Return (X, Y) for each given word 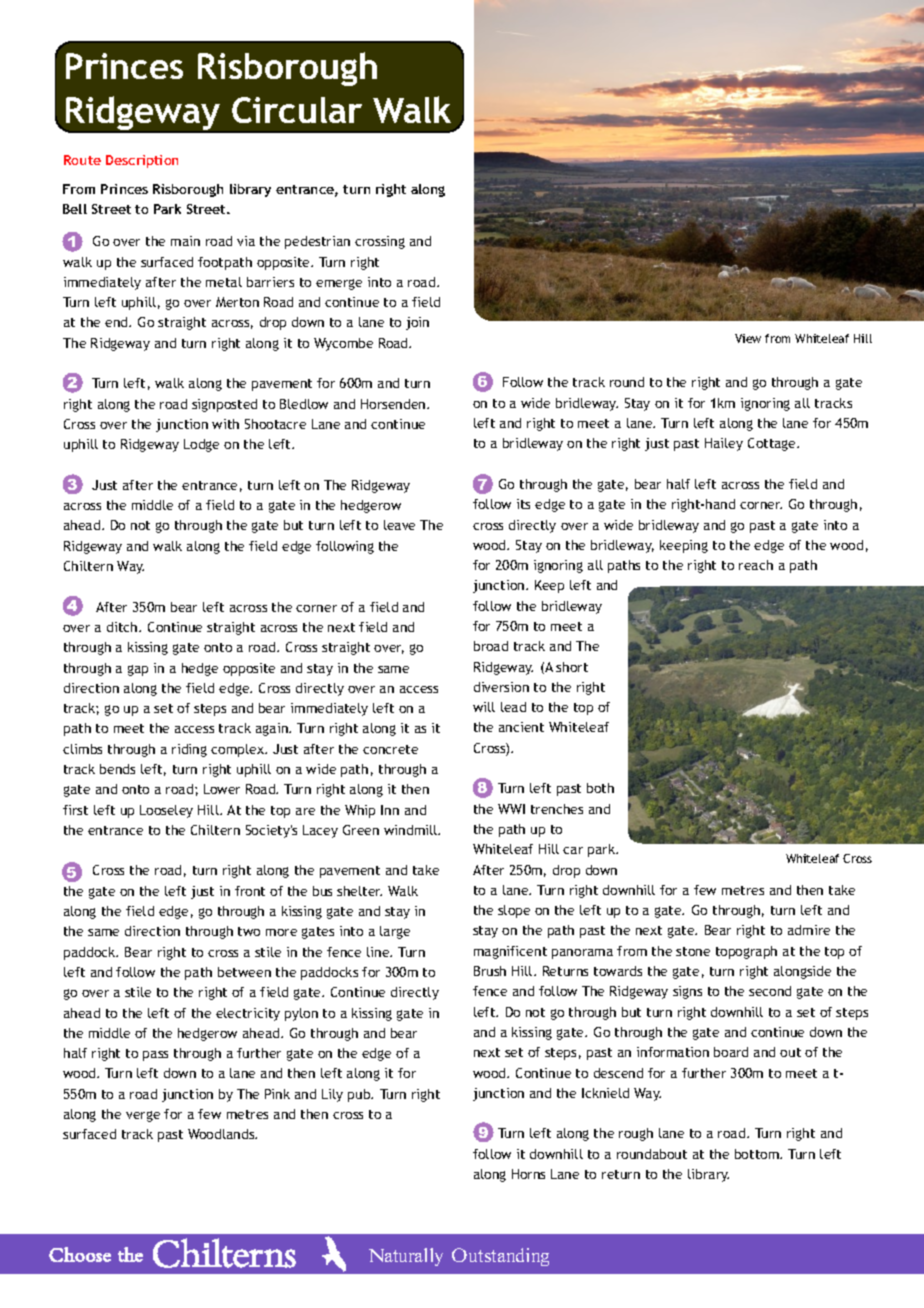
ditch (123, 627)
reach (756, 565)
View (748, 338)
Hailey (724, 444)
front (250, 891)
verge (143, 1116)
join (417, 323)
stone (693, 951)
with (225, 424)
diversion (501, 687)
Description (142, 161)
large (395, 932)
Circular (297, 110)
